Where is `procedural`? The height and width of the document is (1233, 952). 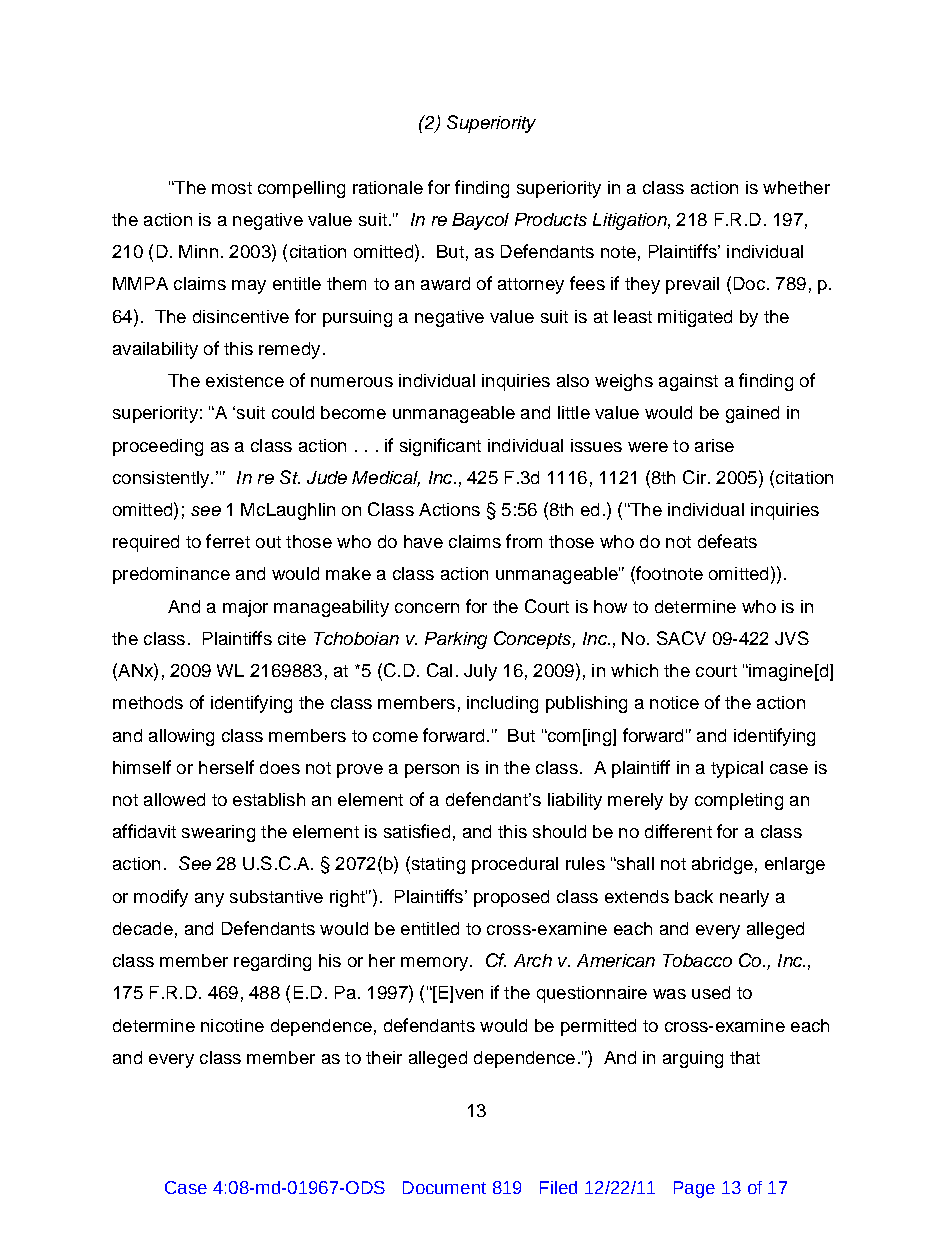
procedural is located at coordinates (515, 865).
